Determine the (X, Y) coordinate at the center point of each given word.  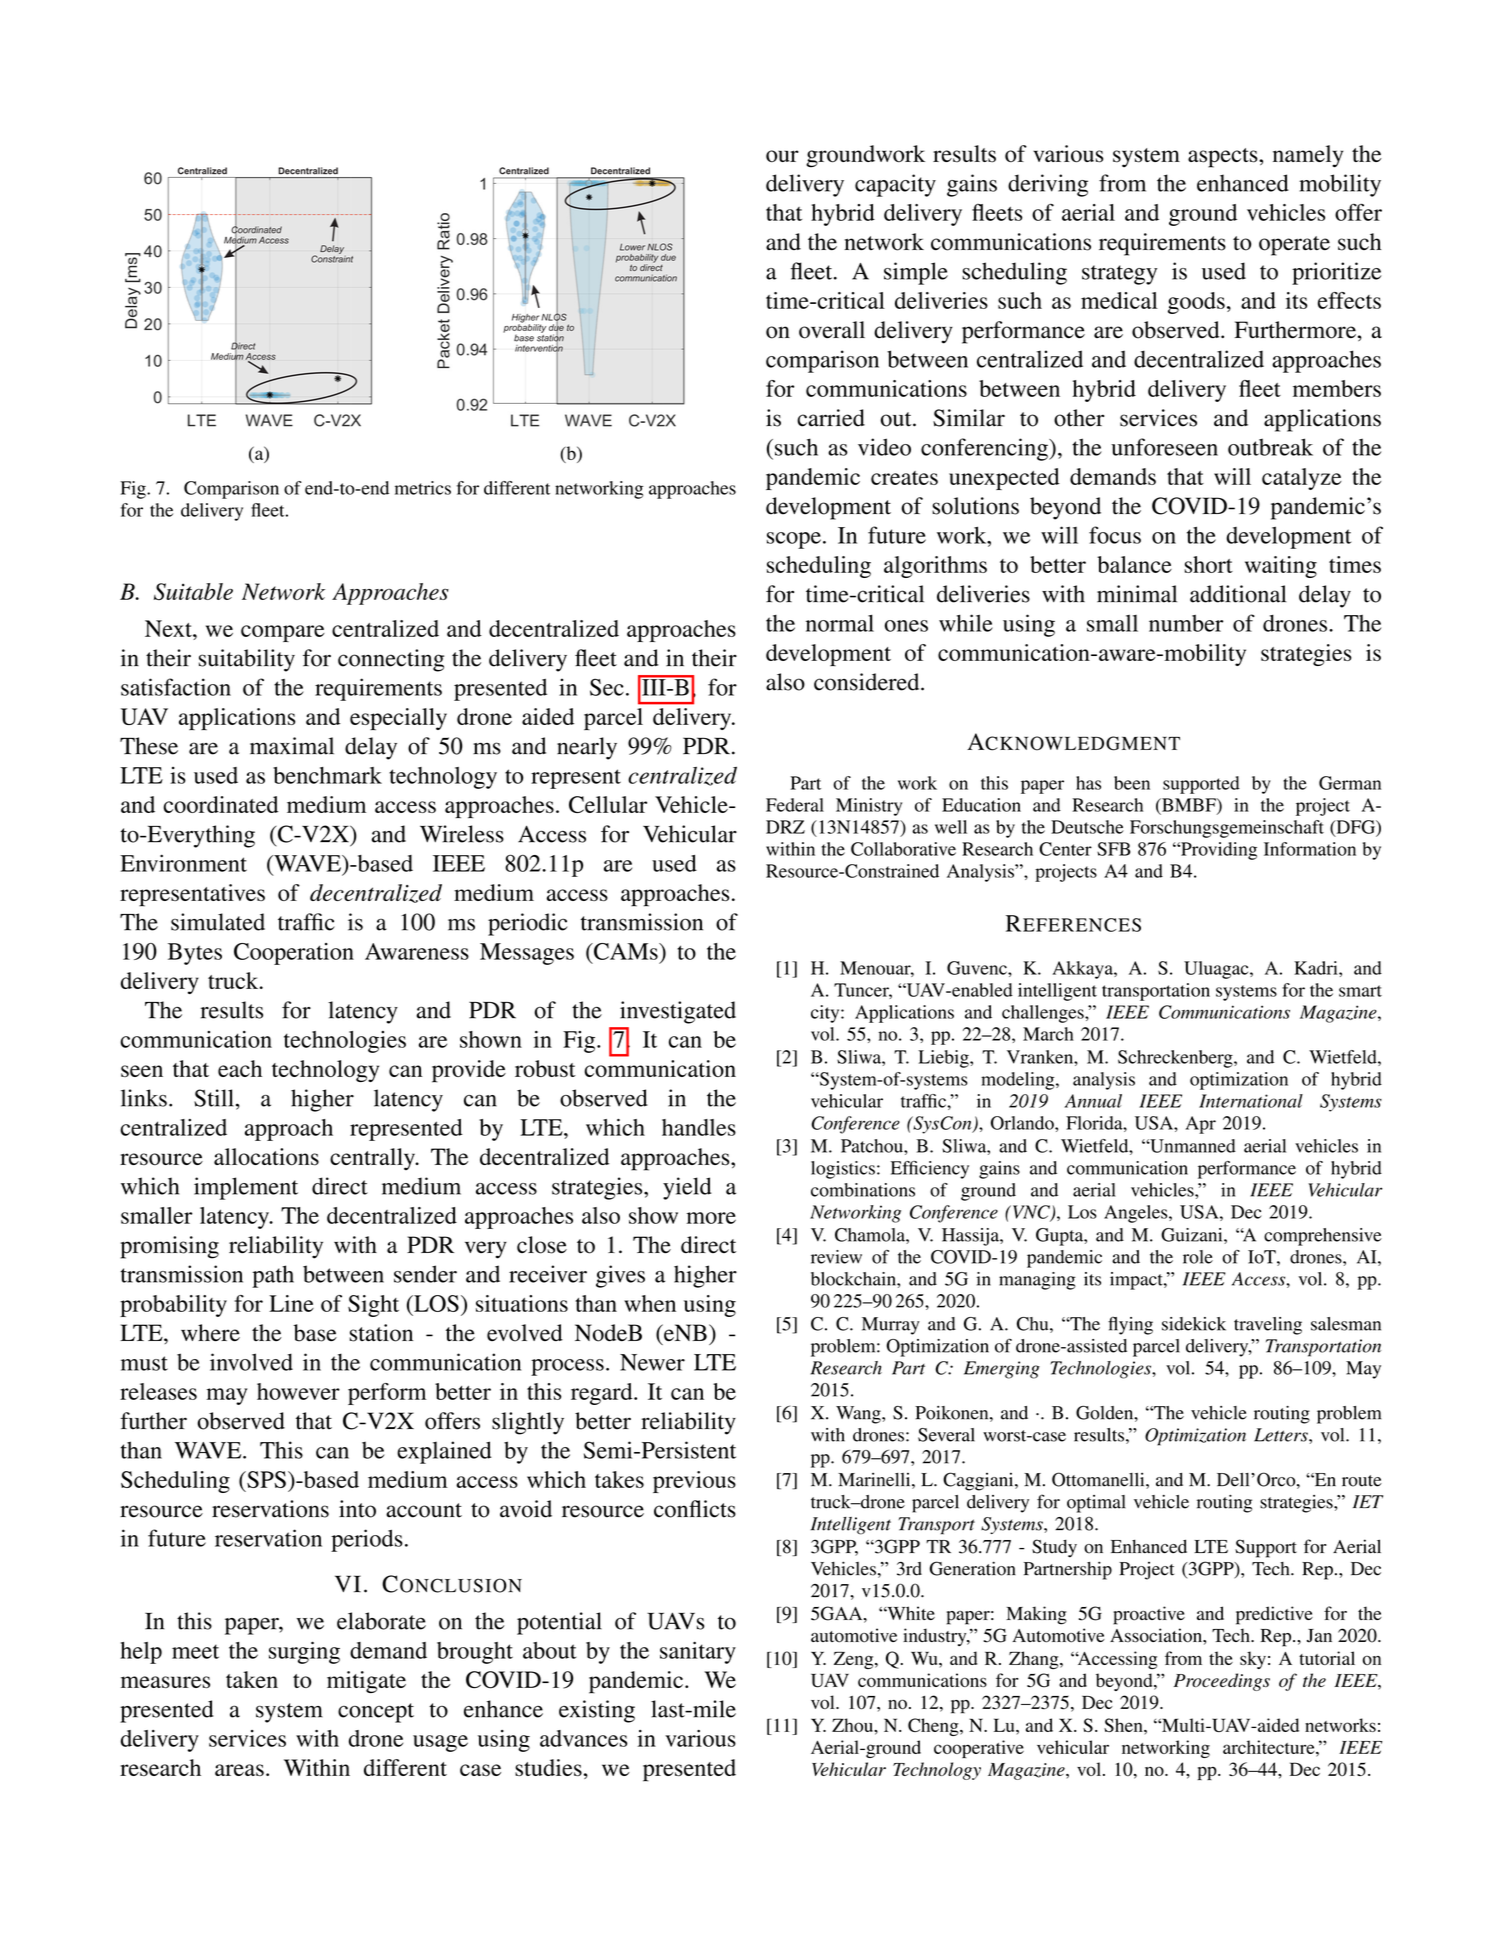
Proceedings (1222, 1682)
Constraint (332, 258)
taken (252, 1679)
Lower (632, 247)
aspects (1224, 158)
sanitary (698, 1652)
